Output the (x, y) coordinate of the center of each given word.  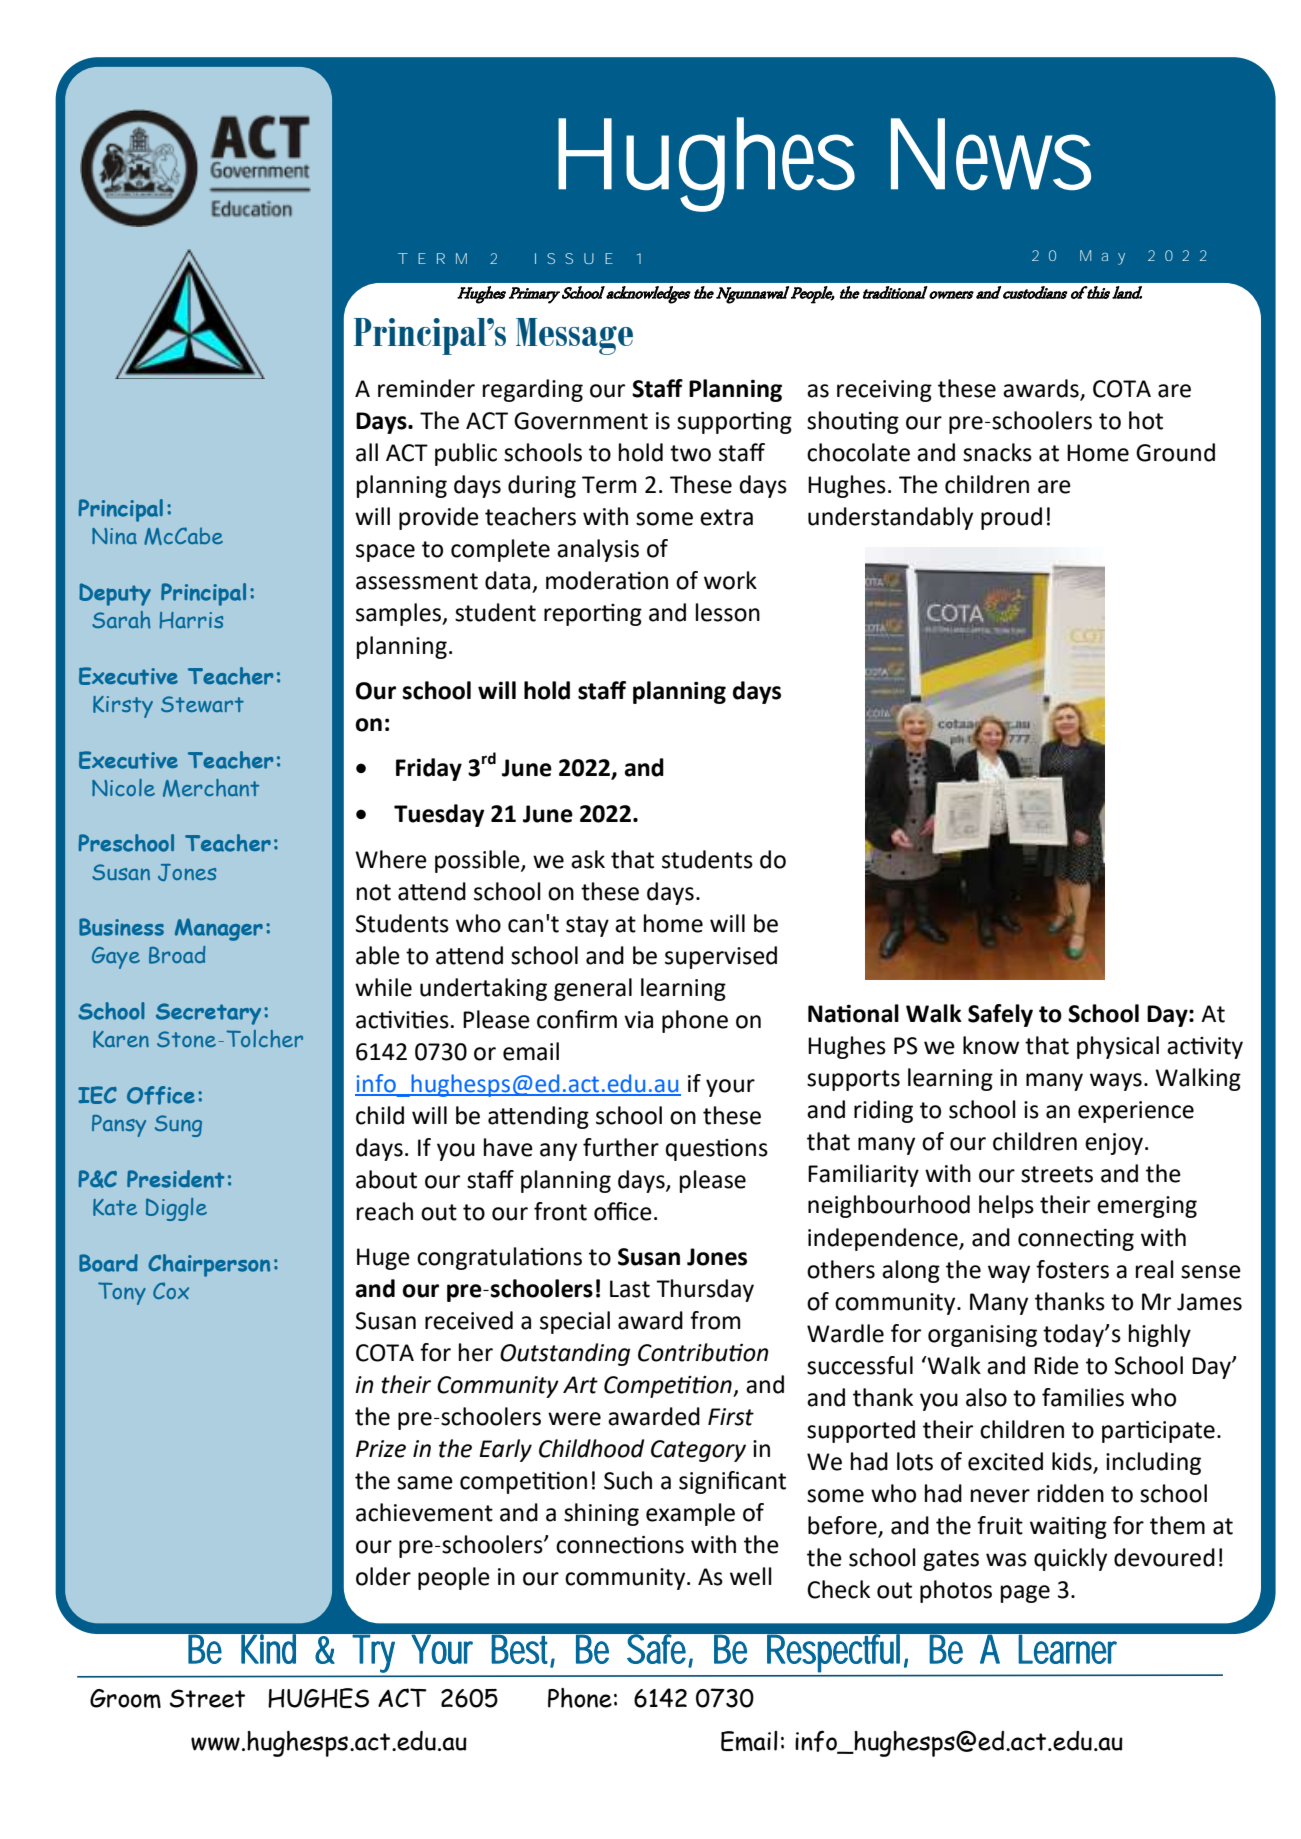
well (751, 1576)
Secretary (208, 1014)
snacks (997, 452)
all (367, 452)
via (638, 1020)
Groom (125, 1698)
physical (1118, 1047)
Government (581, 421)
